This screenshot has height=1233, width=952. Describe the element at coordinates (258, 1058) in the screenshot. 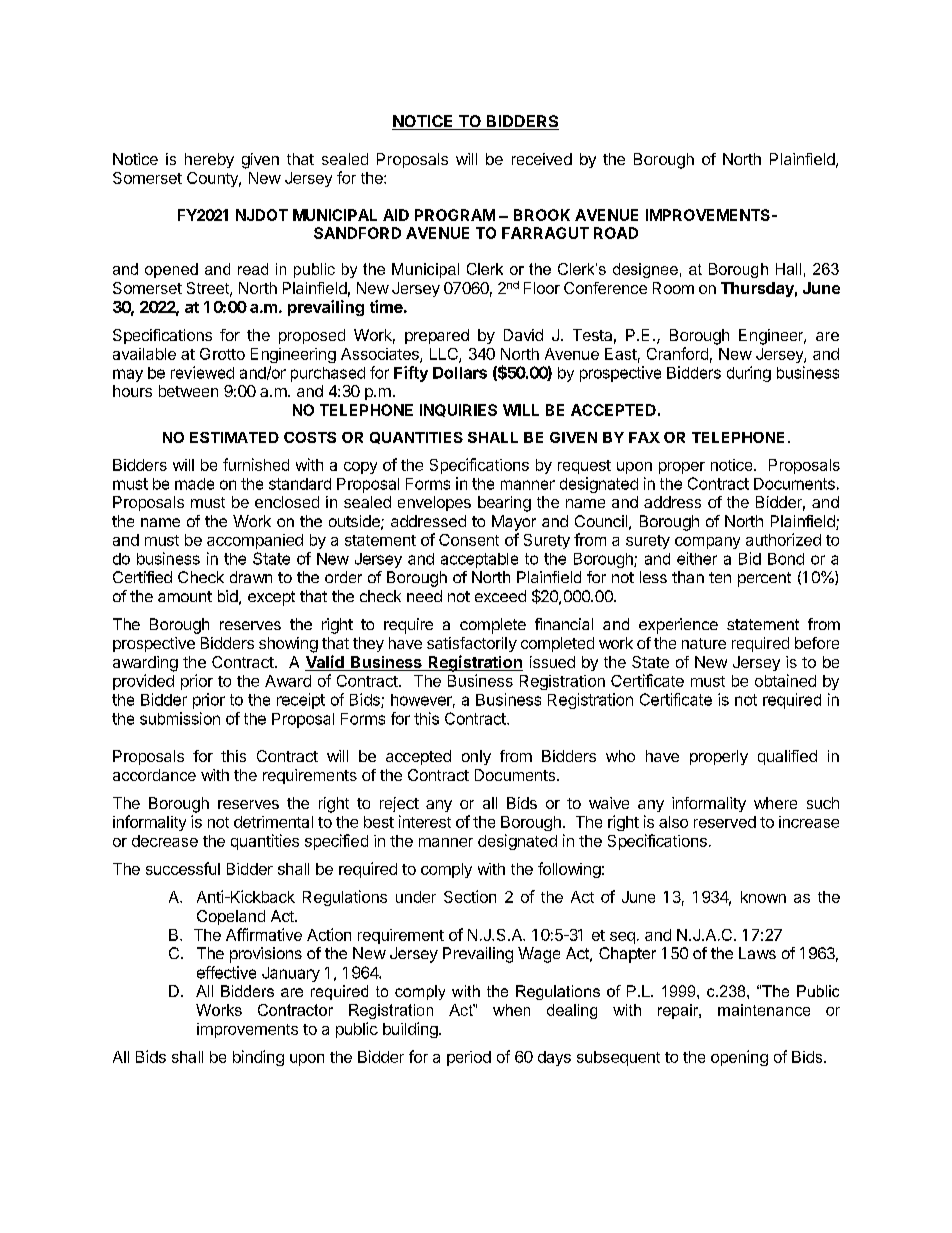

I see `binding` at that location.
